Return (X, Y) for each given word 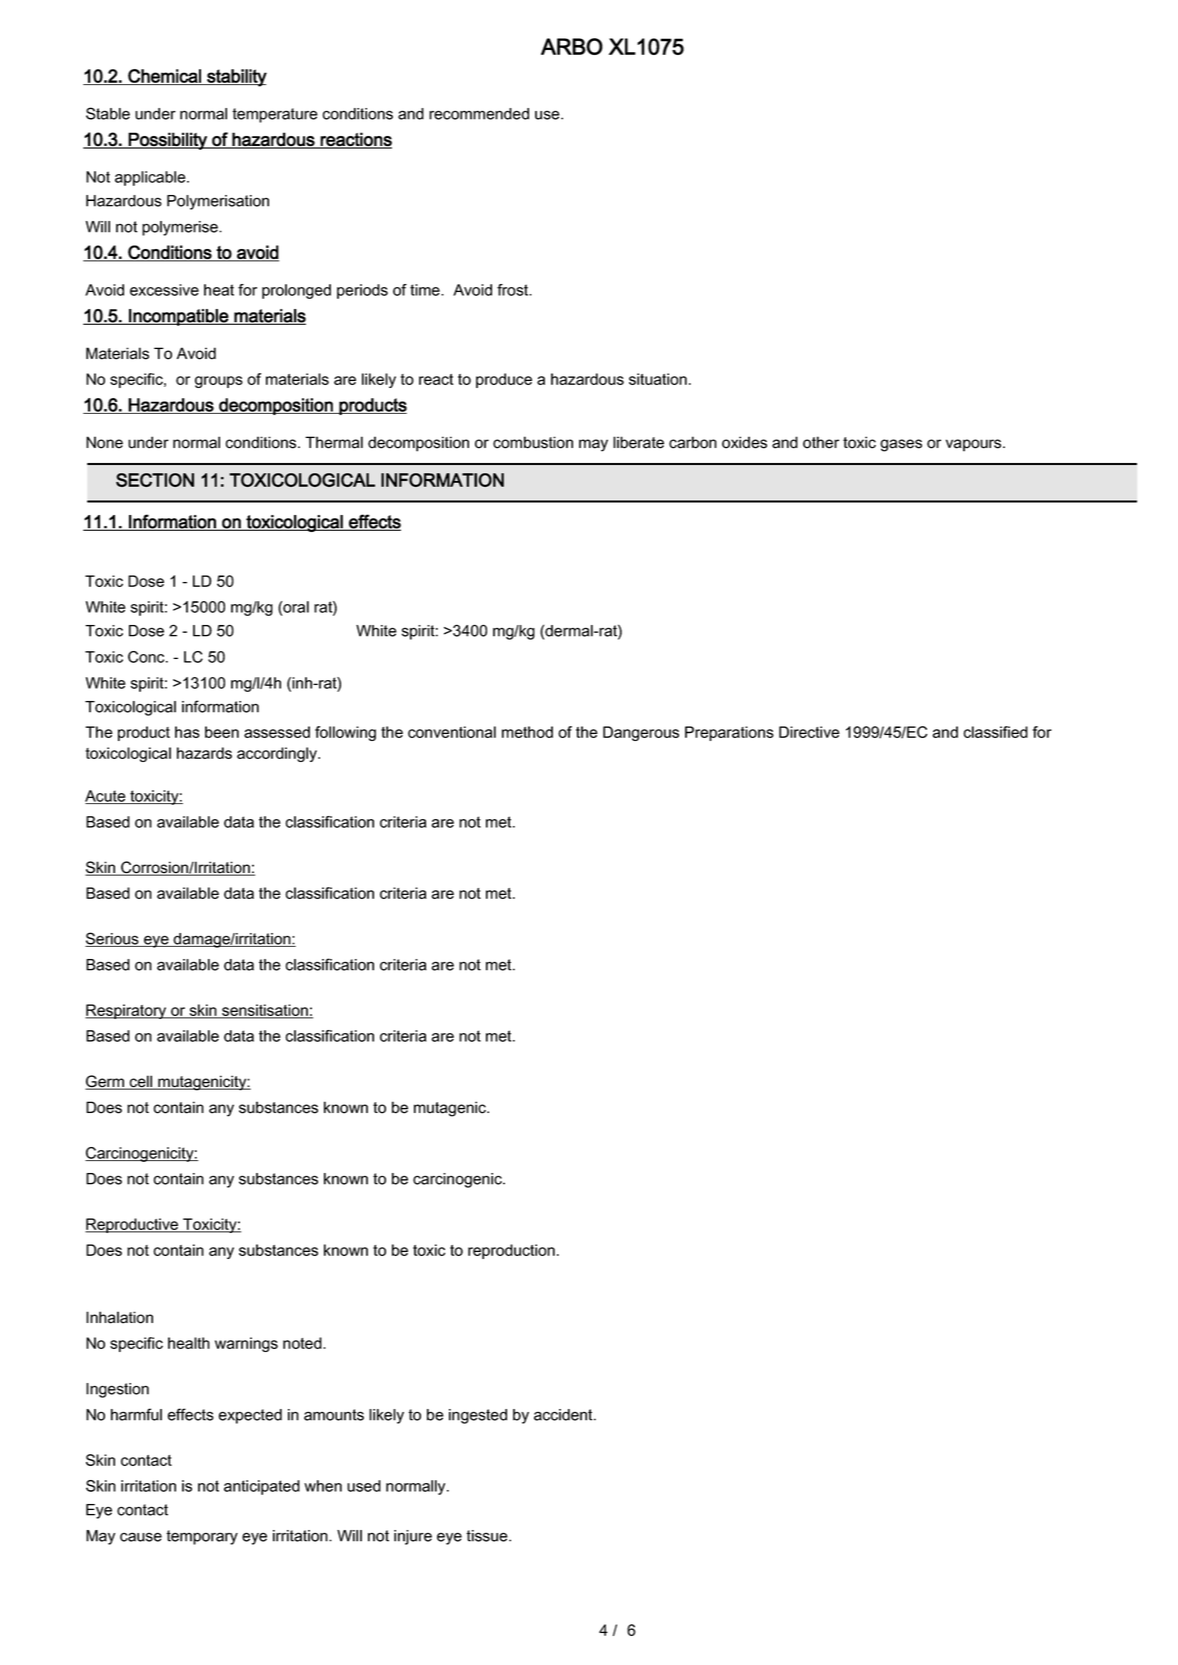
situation (658, 379)
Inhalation (119, 1317)
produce (504, 380)
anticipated (262, 1487)
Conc (147, 657)
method (527, 732)
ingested (478, 1416)
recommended (479, 114)
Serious (113, 939)
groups (219, 382)
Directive (809, 732)
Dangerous (641, 733)
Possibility (168, 141)
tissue (488, 1536)
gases (901, 445)
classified (996, 732)
